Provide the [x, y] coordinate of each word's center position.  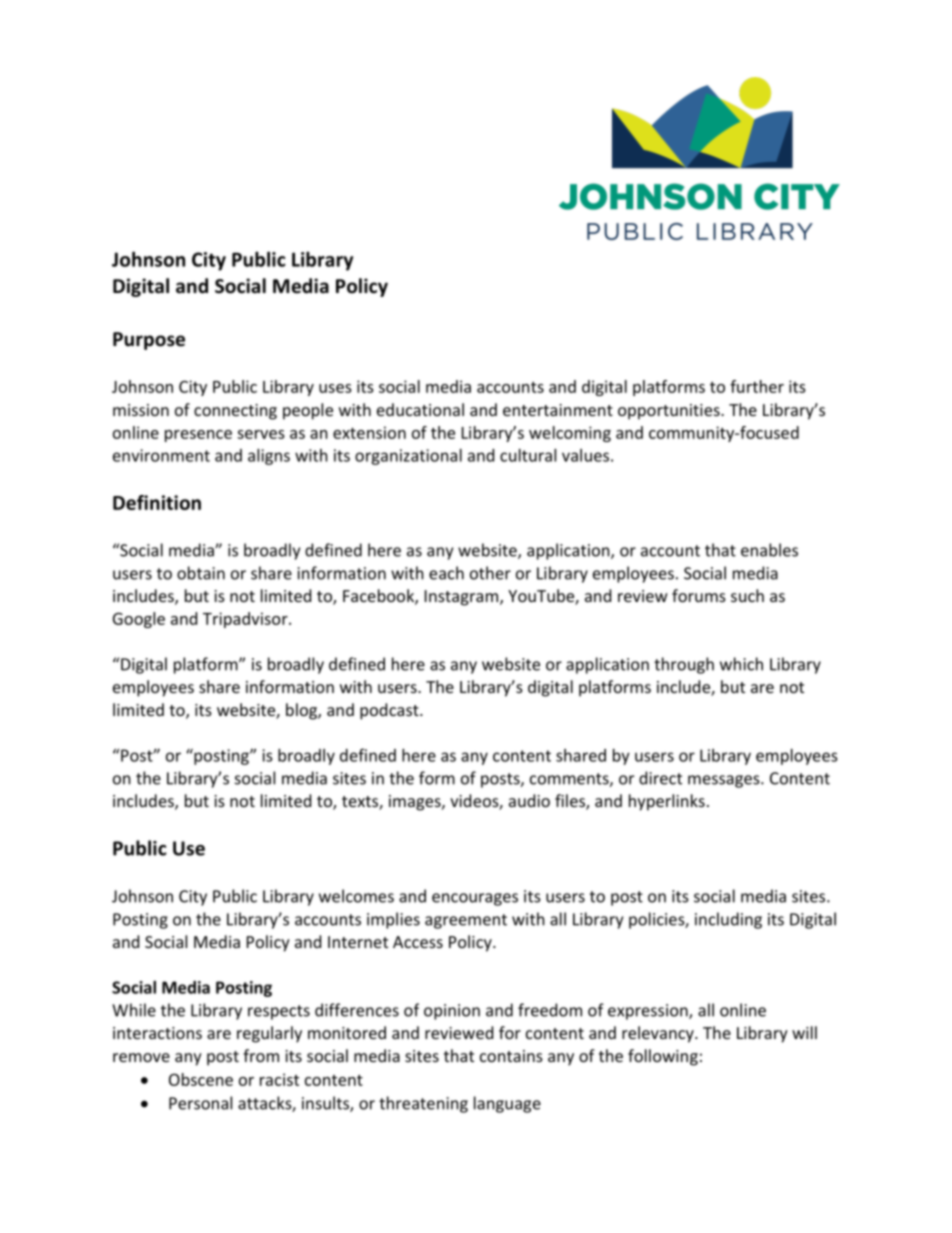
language [507, 1104]
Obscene [201, 1079]
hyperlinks [667, 802]
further [757, 386]
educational [420, 409]
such [747, 595]
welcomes [356, 896]
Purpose [149, 341]
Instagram [463, 598]
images [416, 803]
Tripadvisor [246, 620]
